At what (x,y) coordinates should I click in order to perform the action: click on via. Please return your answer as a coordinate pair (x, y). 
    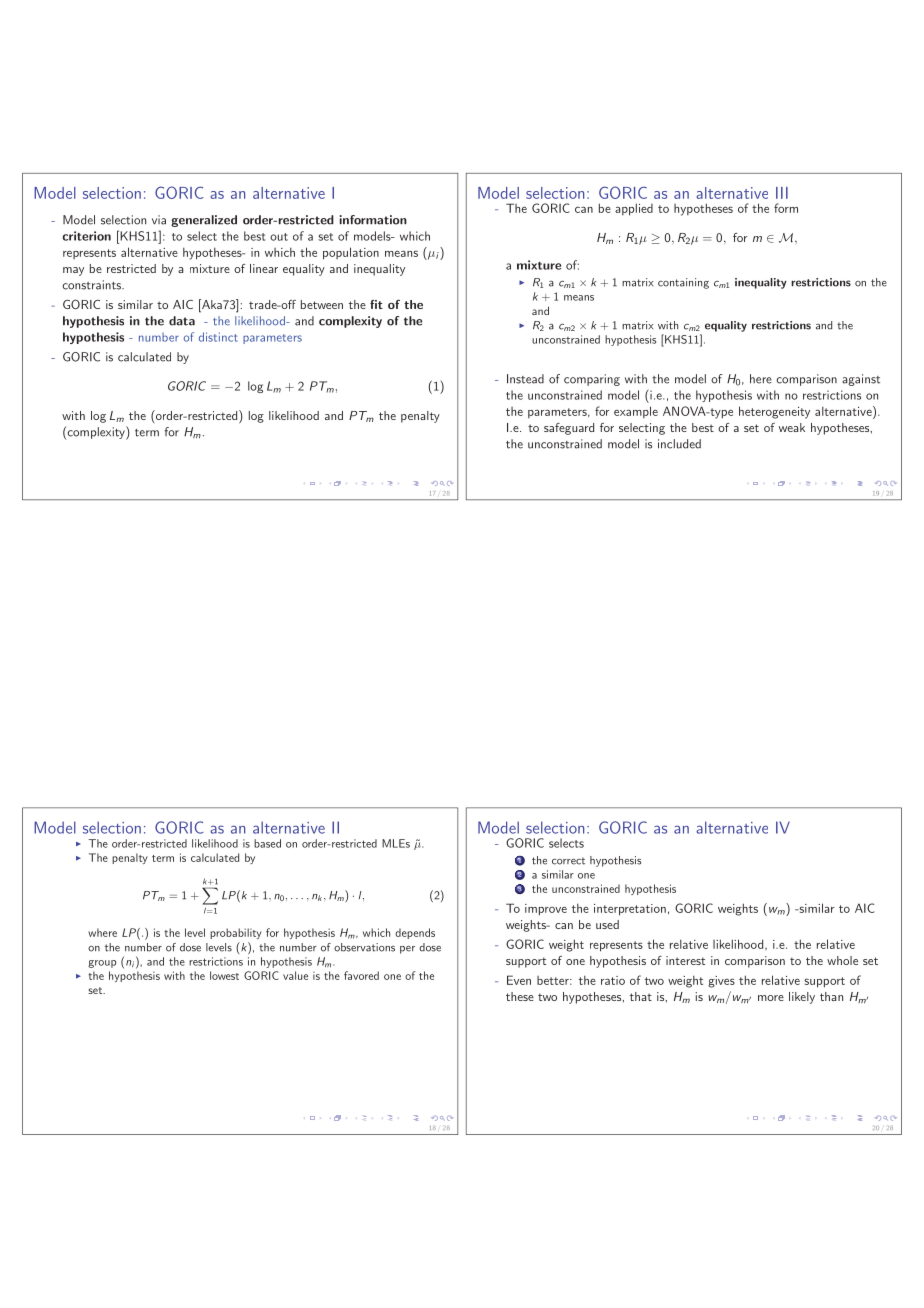
    Looking at the image, I should click on (159, 220).
